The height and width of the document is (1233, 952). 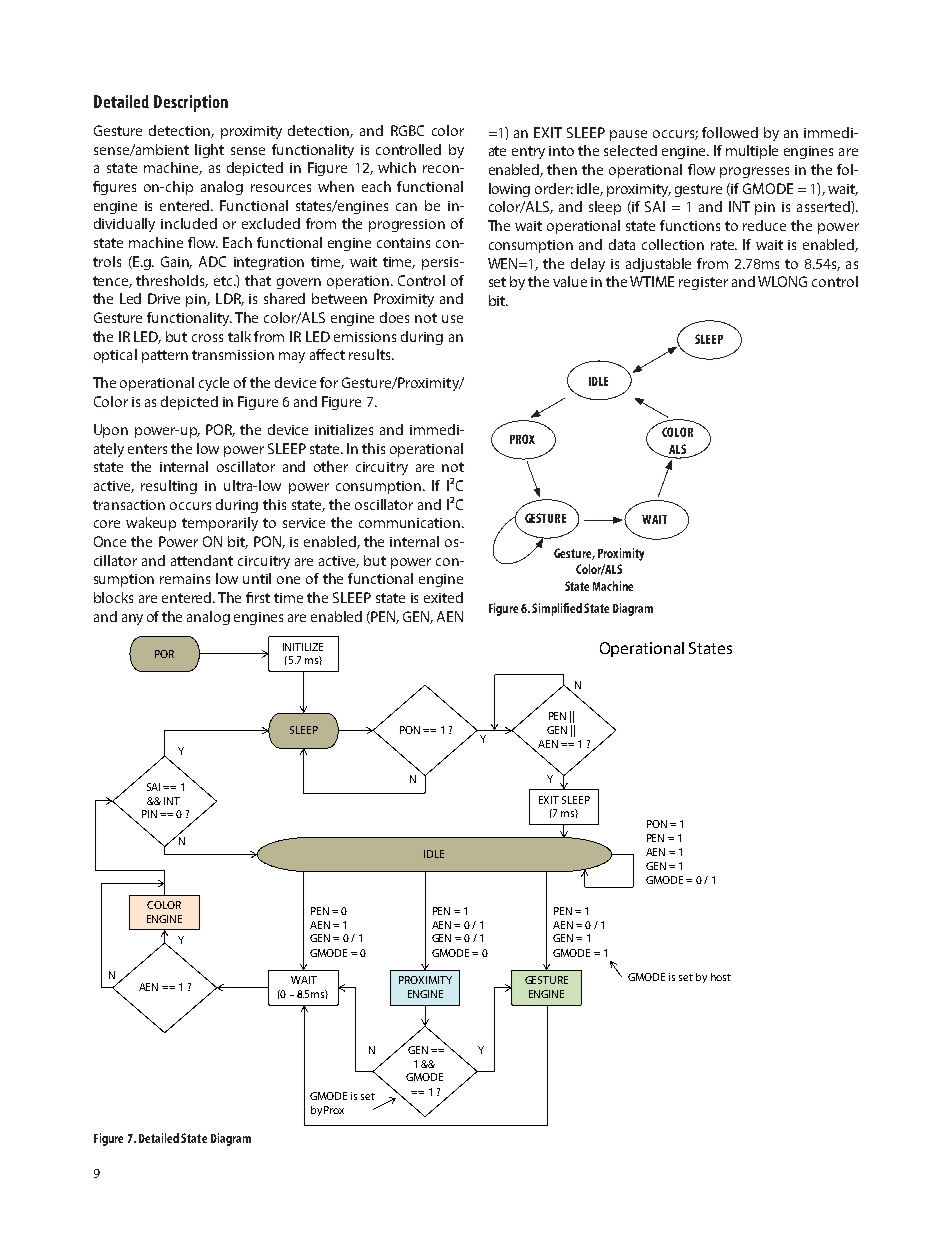 I want to click on one, so click(x=288, y=580).
